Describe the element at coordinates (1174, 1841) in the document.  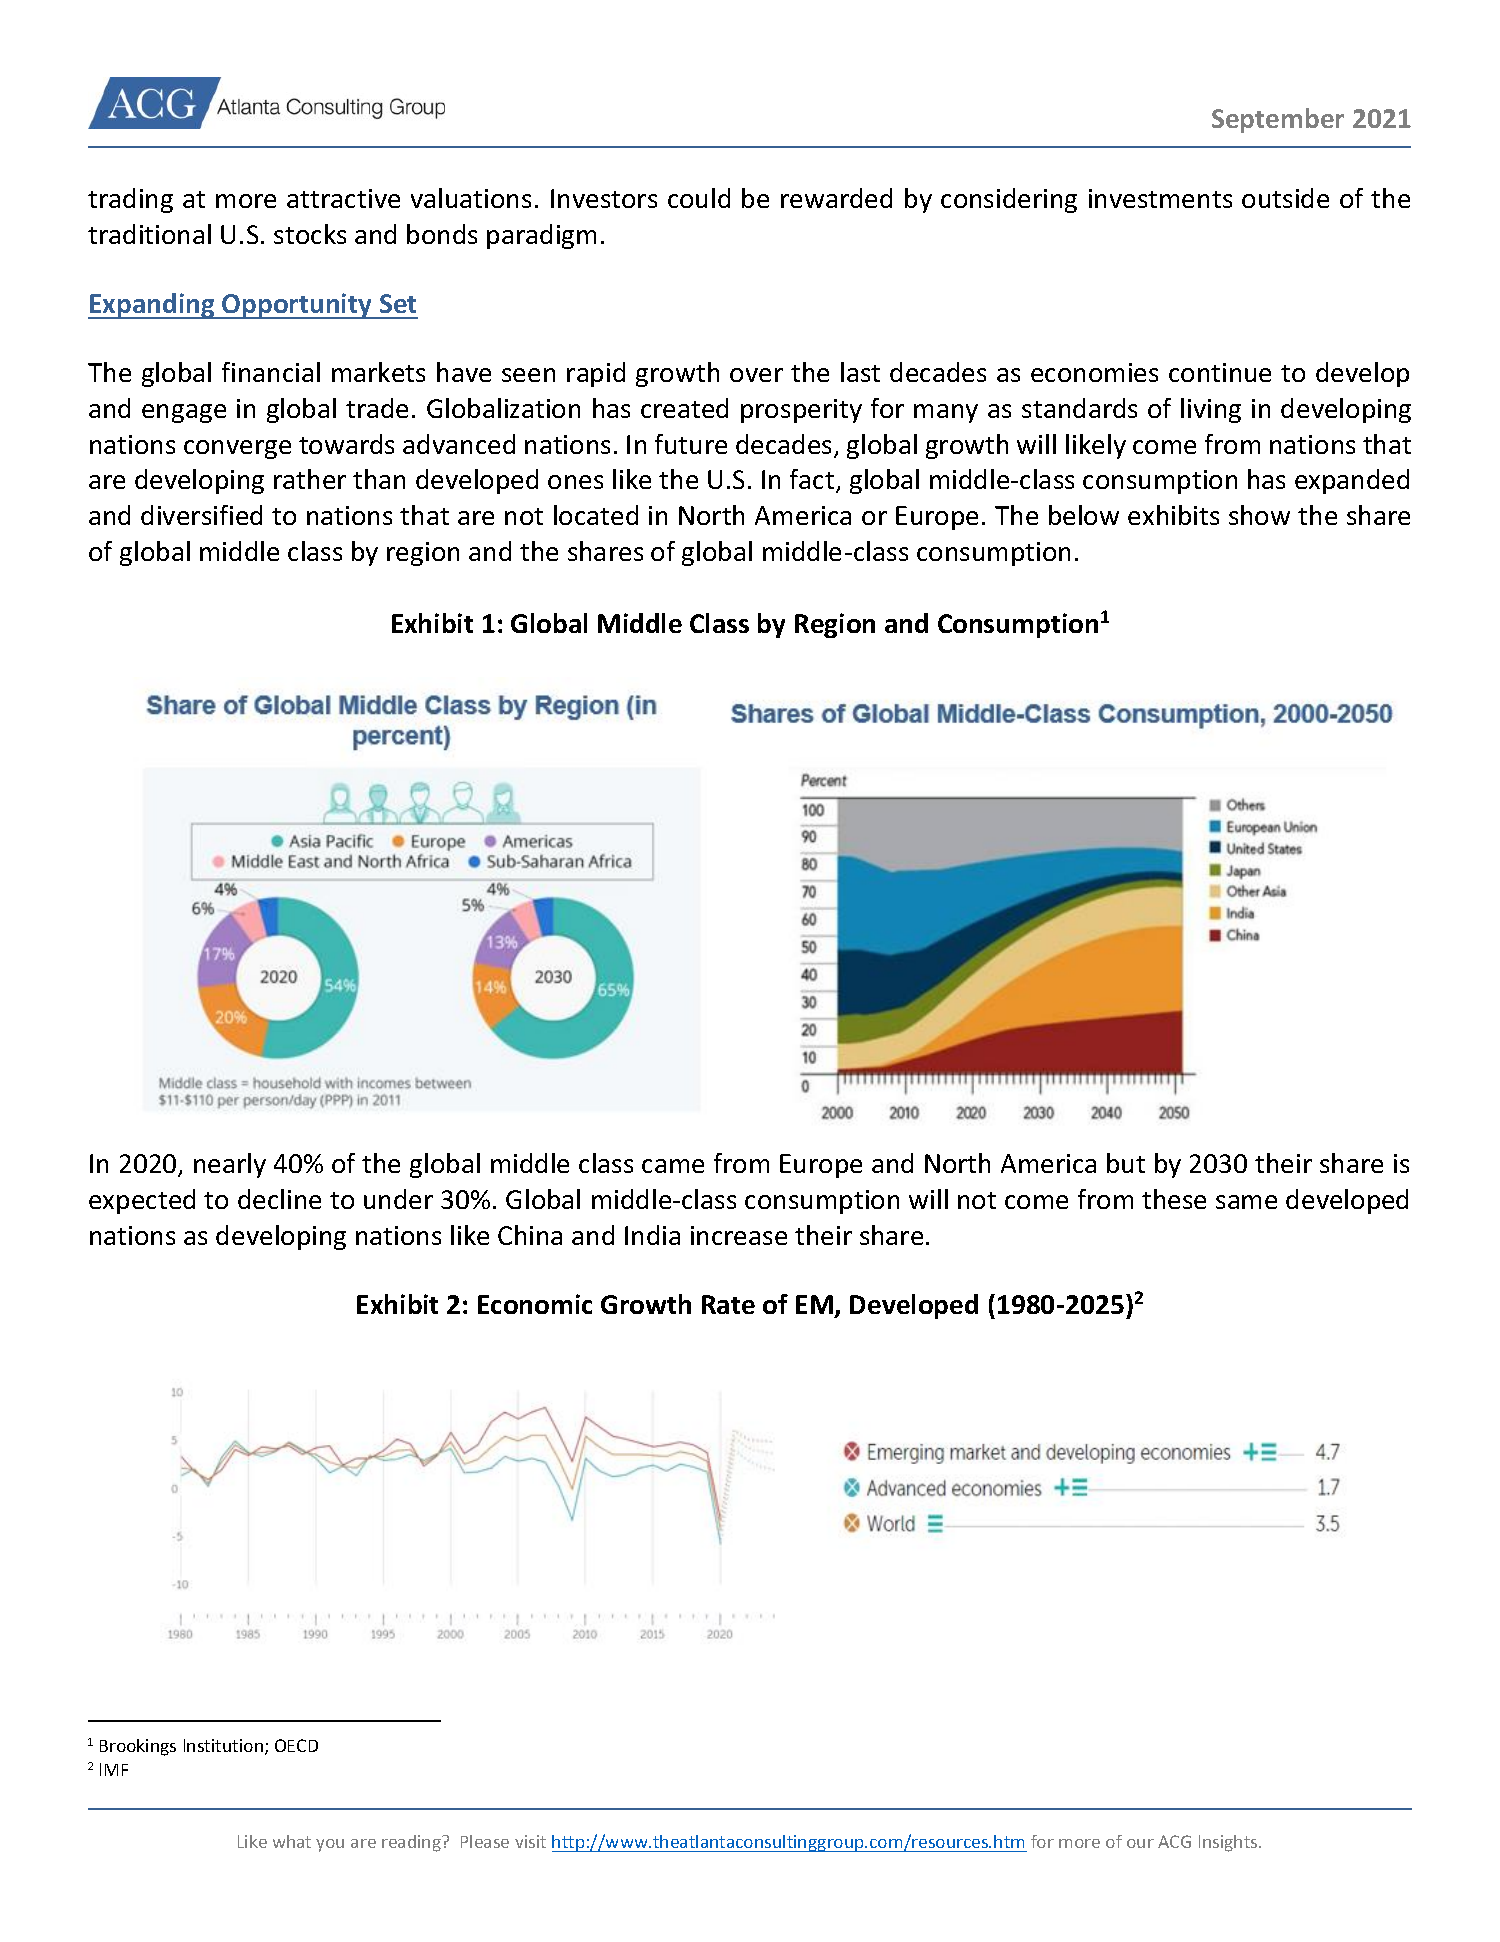
I see `ACG` at that location.
